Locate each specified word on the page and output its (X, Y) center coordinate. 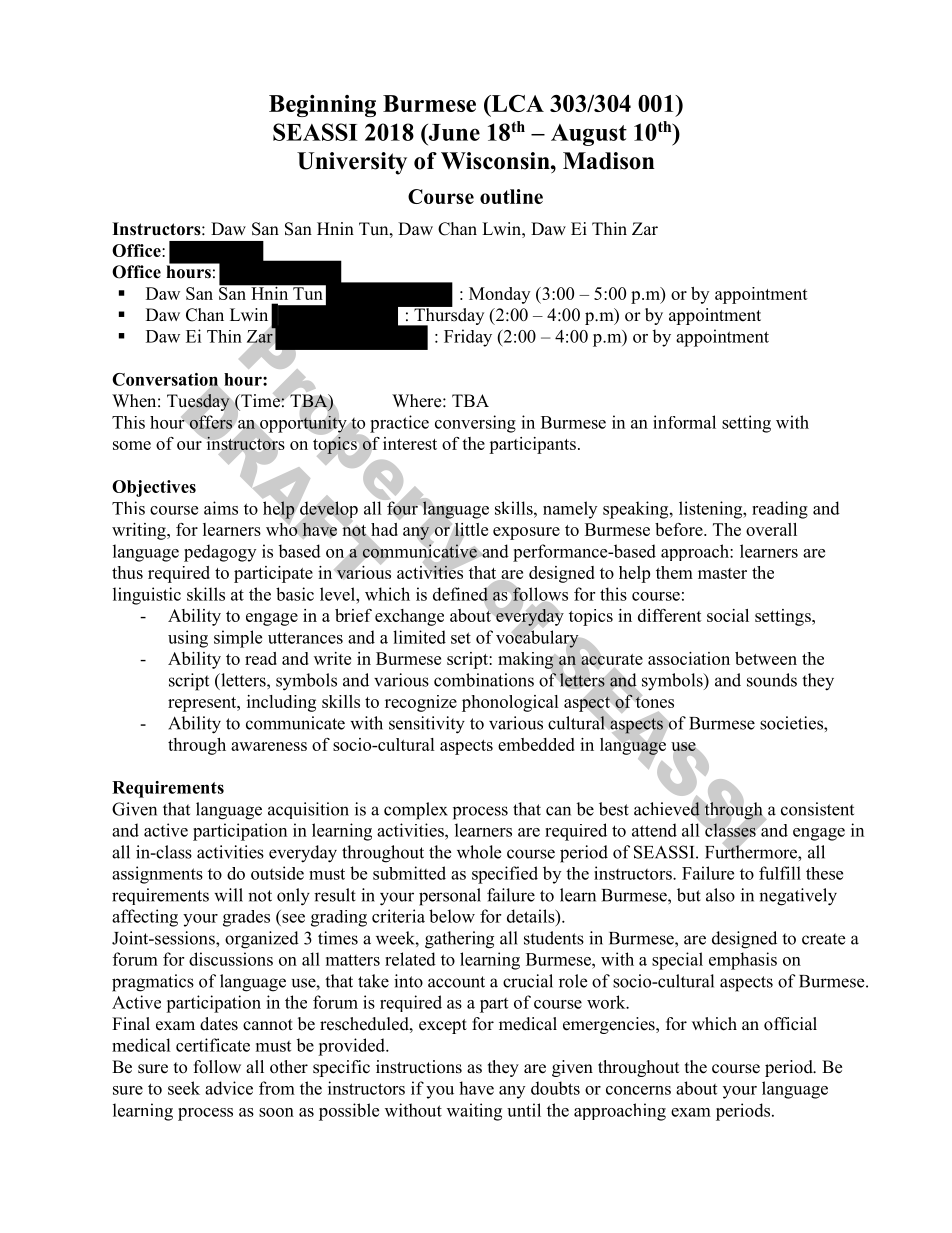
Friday (468, 338)
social (728, 615)
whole (479, 852)
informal (684, 422)
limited (419, 637)
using (188, 639)
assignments (157, 875)
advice (229, 1088)
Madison (609, 161)
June (453, 132)
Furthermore (752, 851)
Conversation (165, 380)
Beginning (322, 106)
